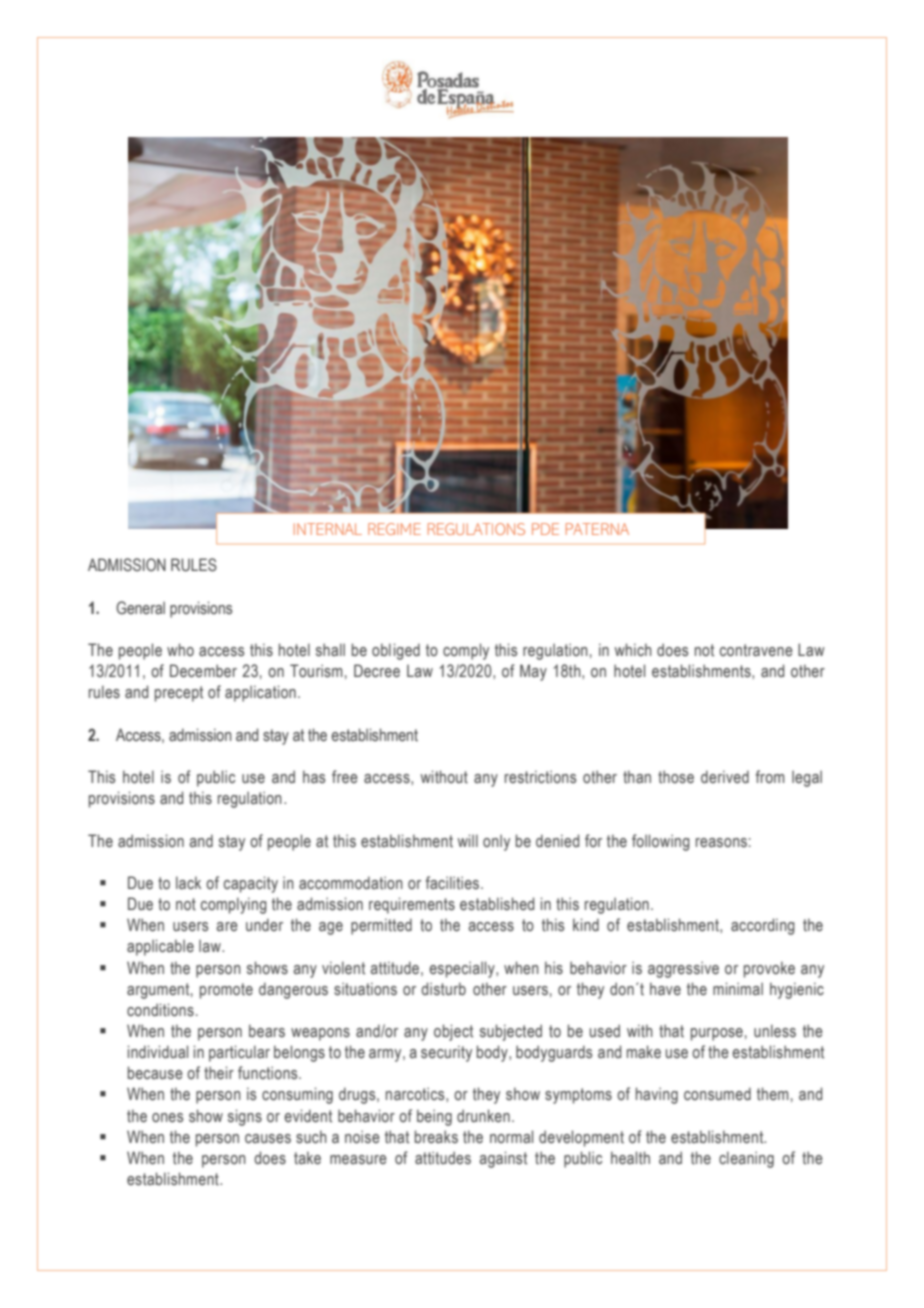  What do you see at coordinates (328, 529) in the image?
I see `INTERNAL` at bounding box center [328, 529].
